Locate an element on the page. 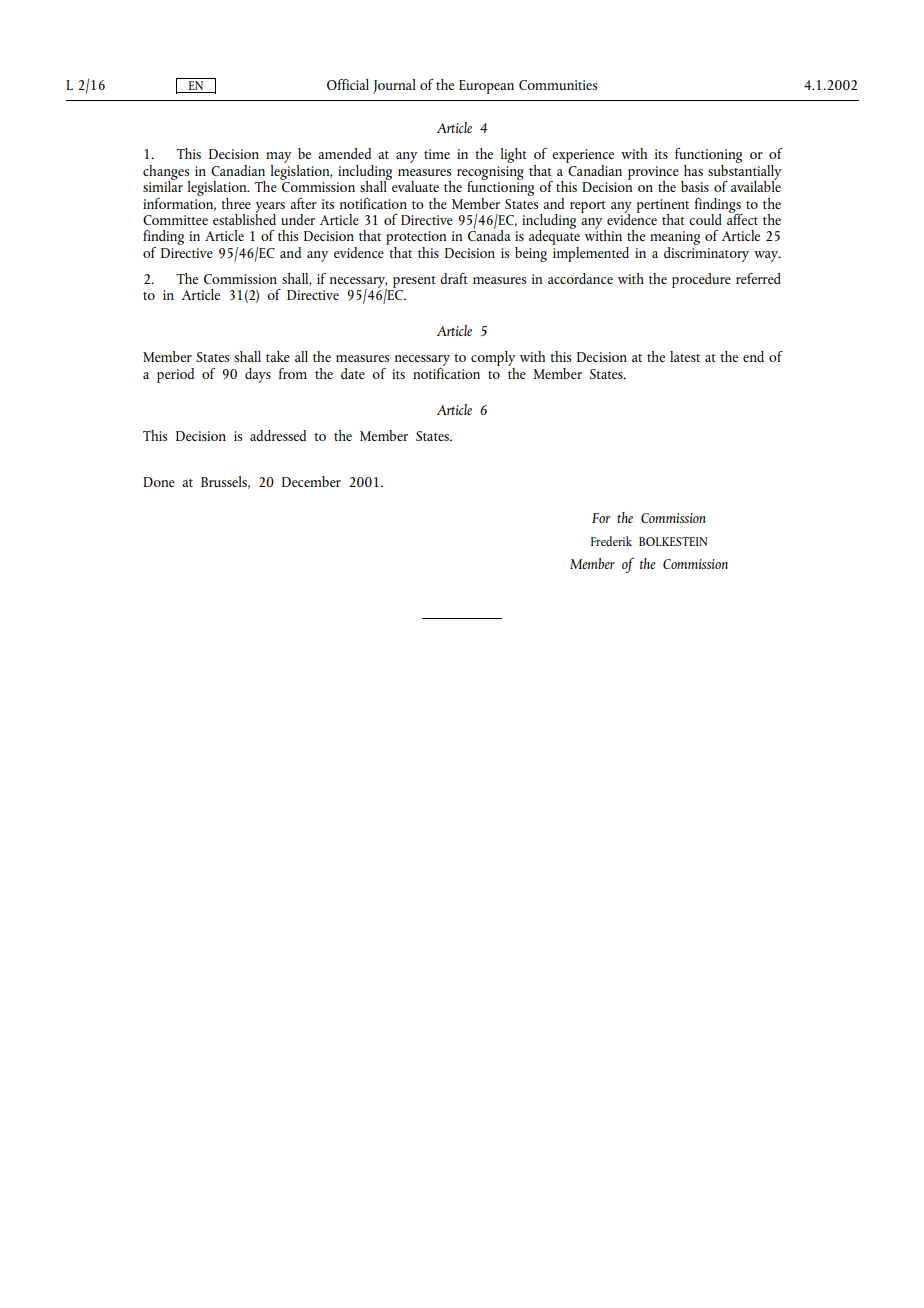 The height and width of the image is (1308, 924). draft is located at coordinates (454, 278).
